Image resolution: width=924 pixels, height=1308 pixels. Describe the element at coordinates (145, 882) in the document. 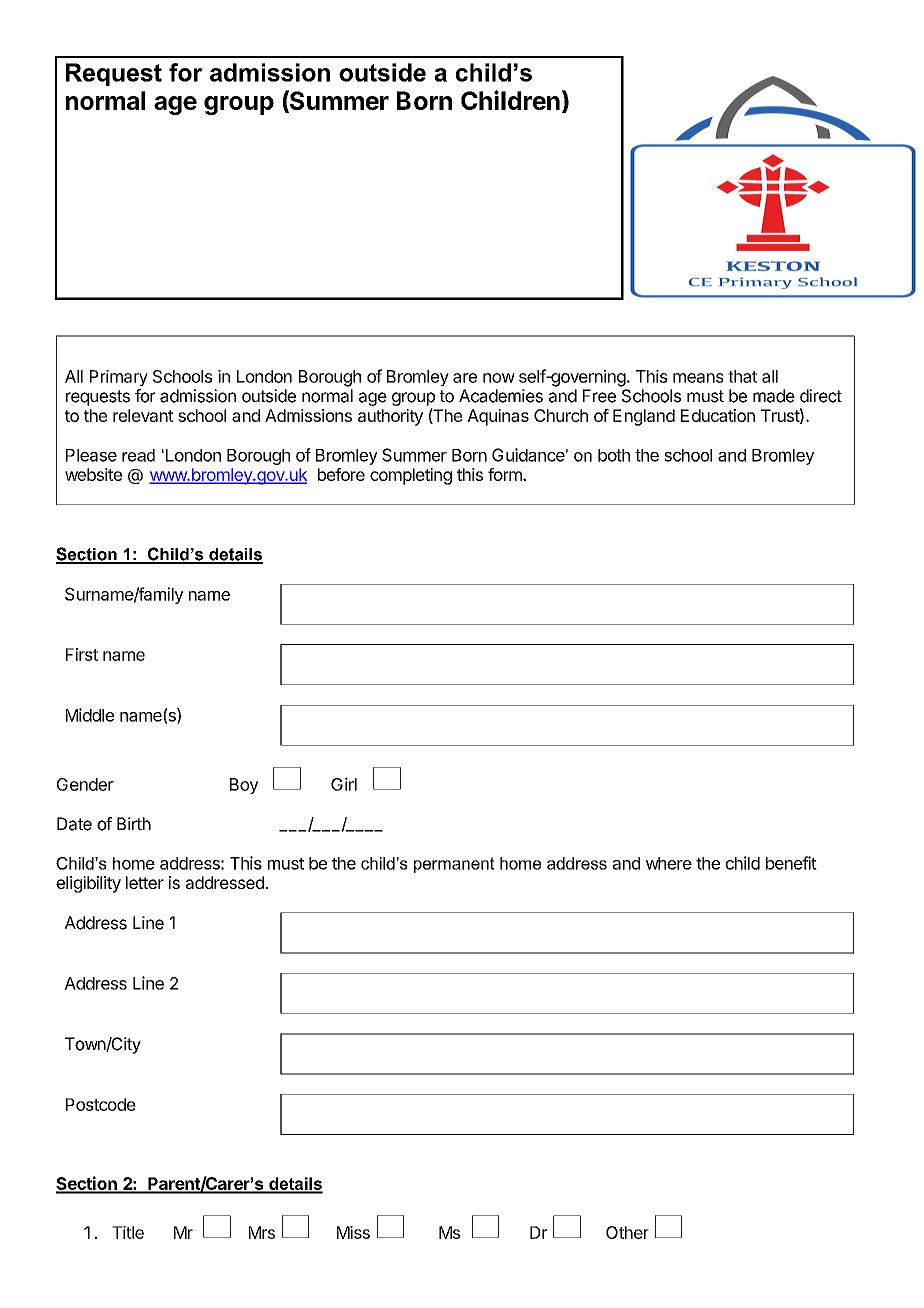

I see `letter` at that location.
